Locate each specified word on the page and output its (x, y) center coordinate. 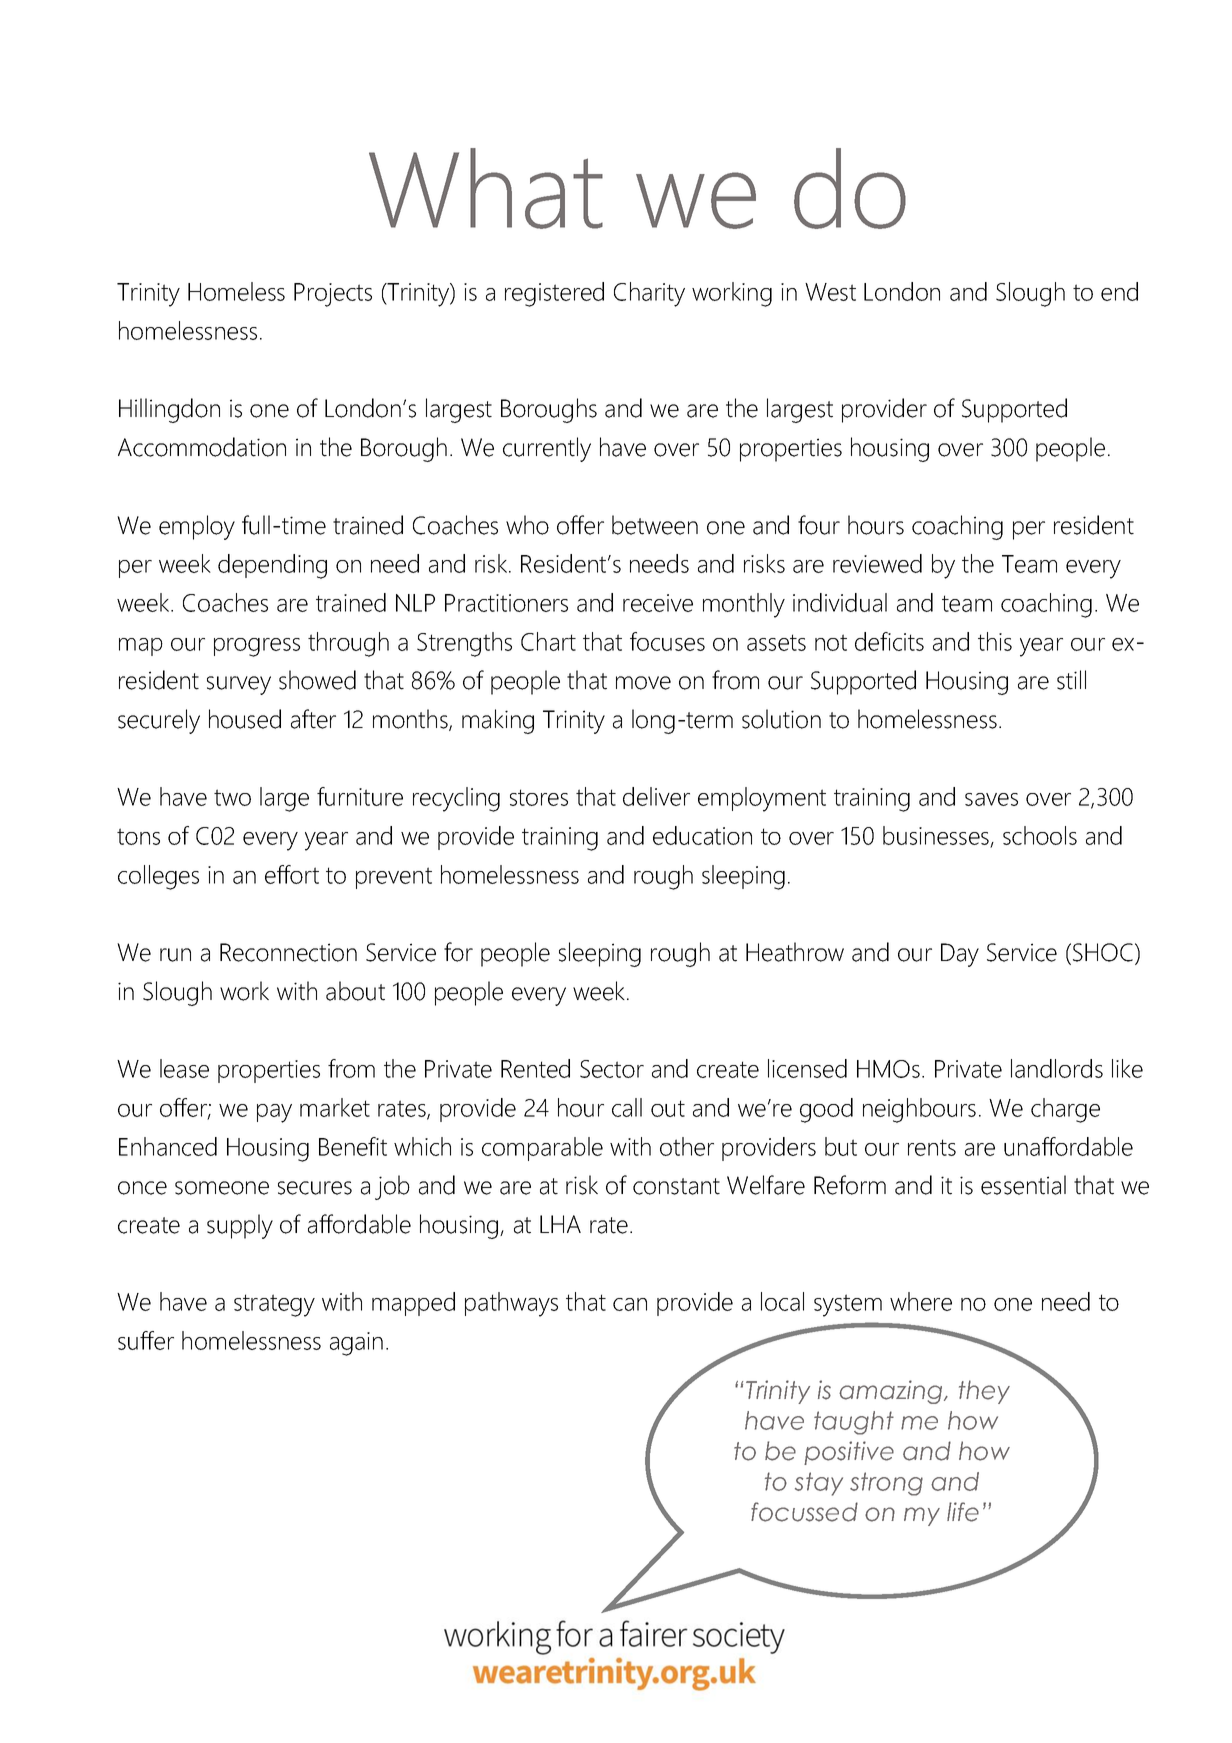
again (356, 1344)
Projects (333, 295)
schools (1040, 835)
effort (292, 874)
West (830, 292)
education (702, 835)
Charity (649, 294)
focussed (804, 1512)
